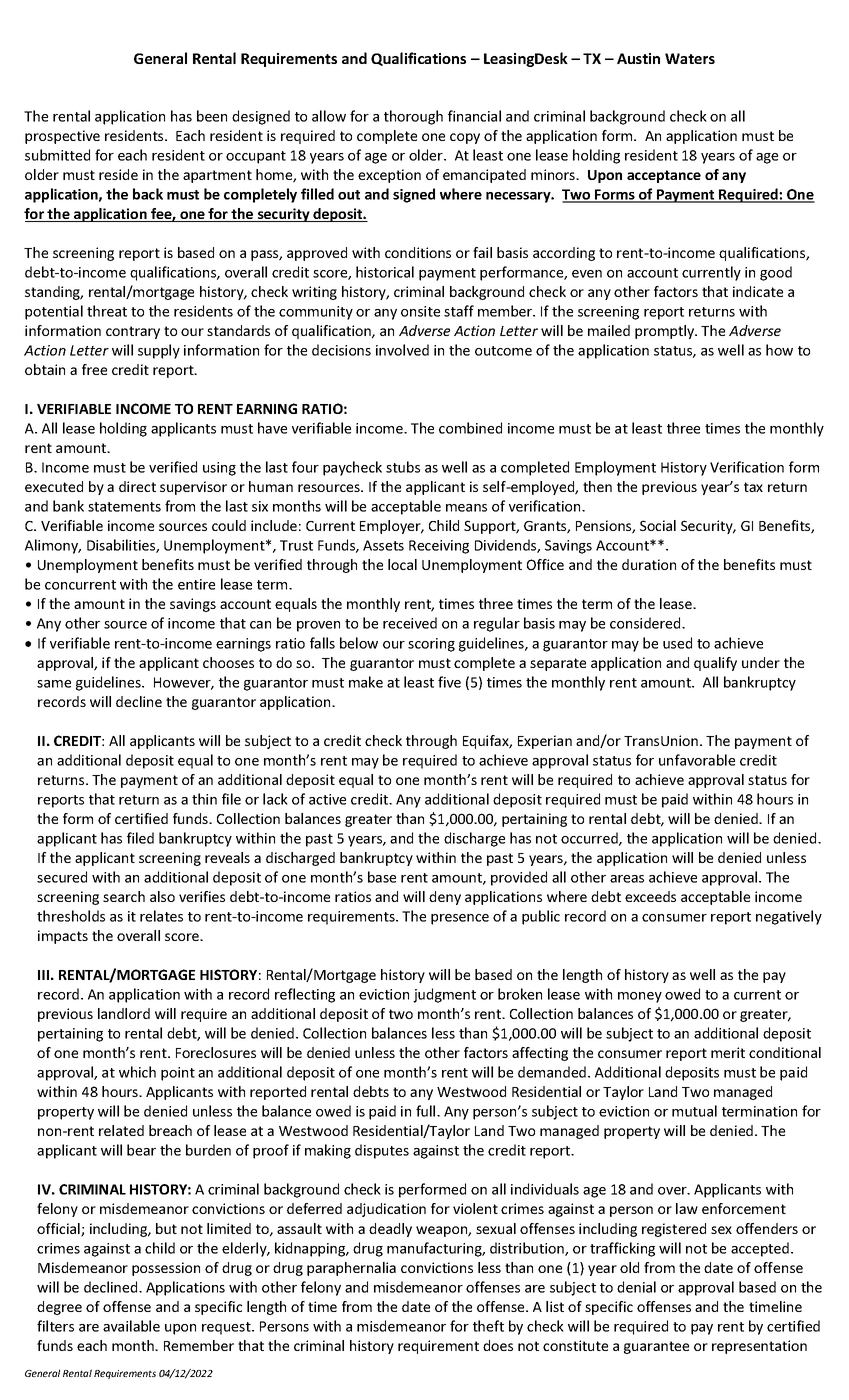  What do you see at coordinates (445, 898) in the screenshot?
I see `deny` at bounding box center [445, 898].
